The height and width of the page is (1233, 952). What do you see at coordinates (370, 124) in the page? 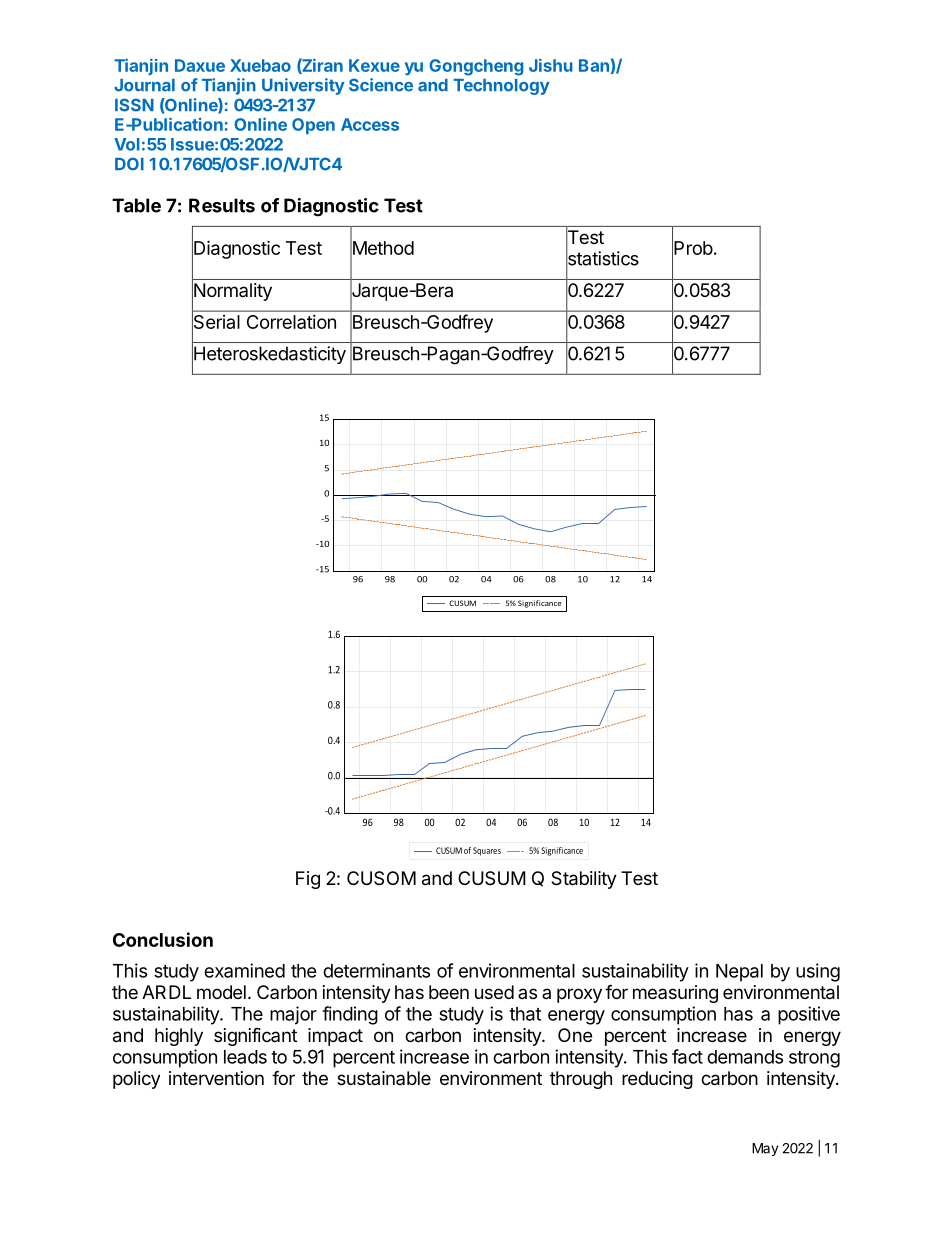
I see `Access` at bounding box center [370, 124].
